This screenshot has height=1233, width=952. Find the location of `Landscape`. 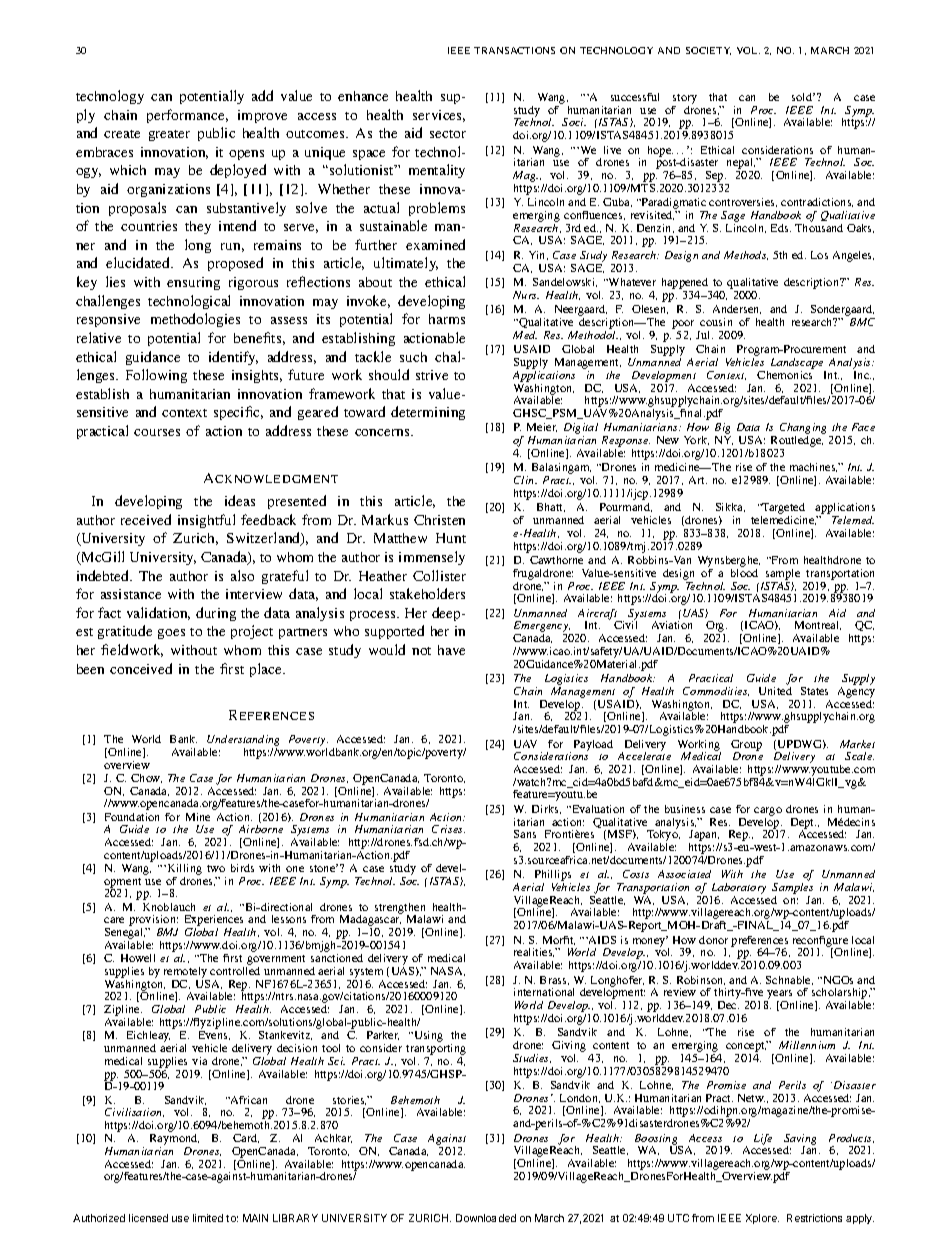

Landscape is located at coordinates (798, 365).
